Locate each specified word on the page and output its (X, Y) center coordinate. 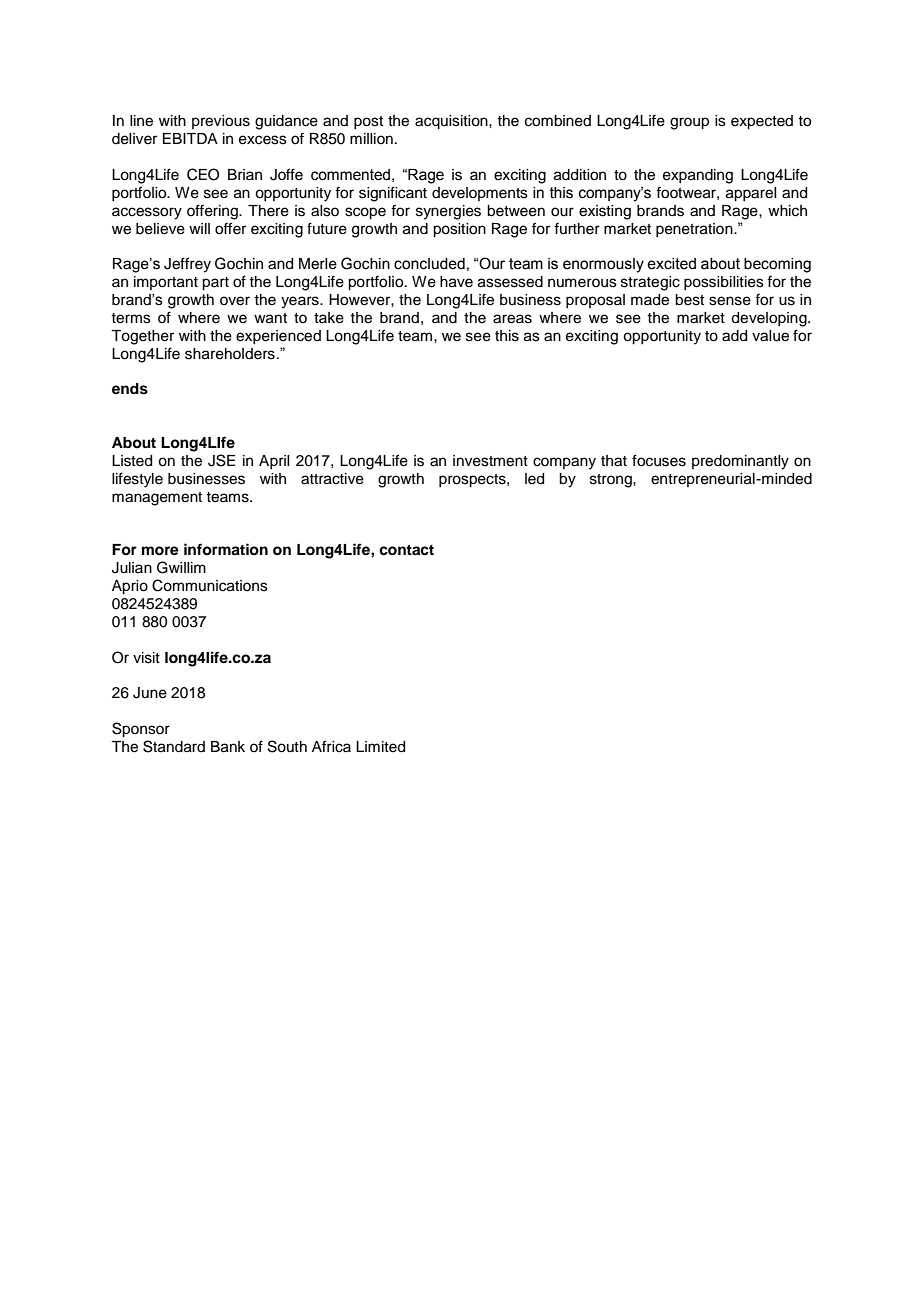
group (689, 123)
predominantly (740, 462)
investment (490, 461)
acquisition (452, 122)
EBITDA (190, 138)
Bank (228, 747)
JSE (221, 460)
